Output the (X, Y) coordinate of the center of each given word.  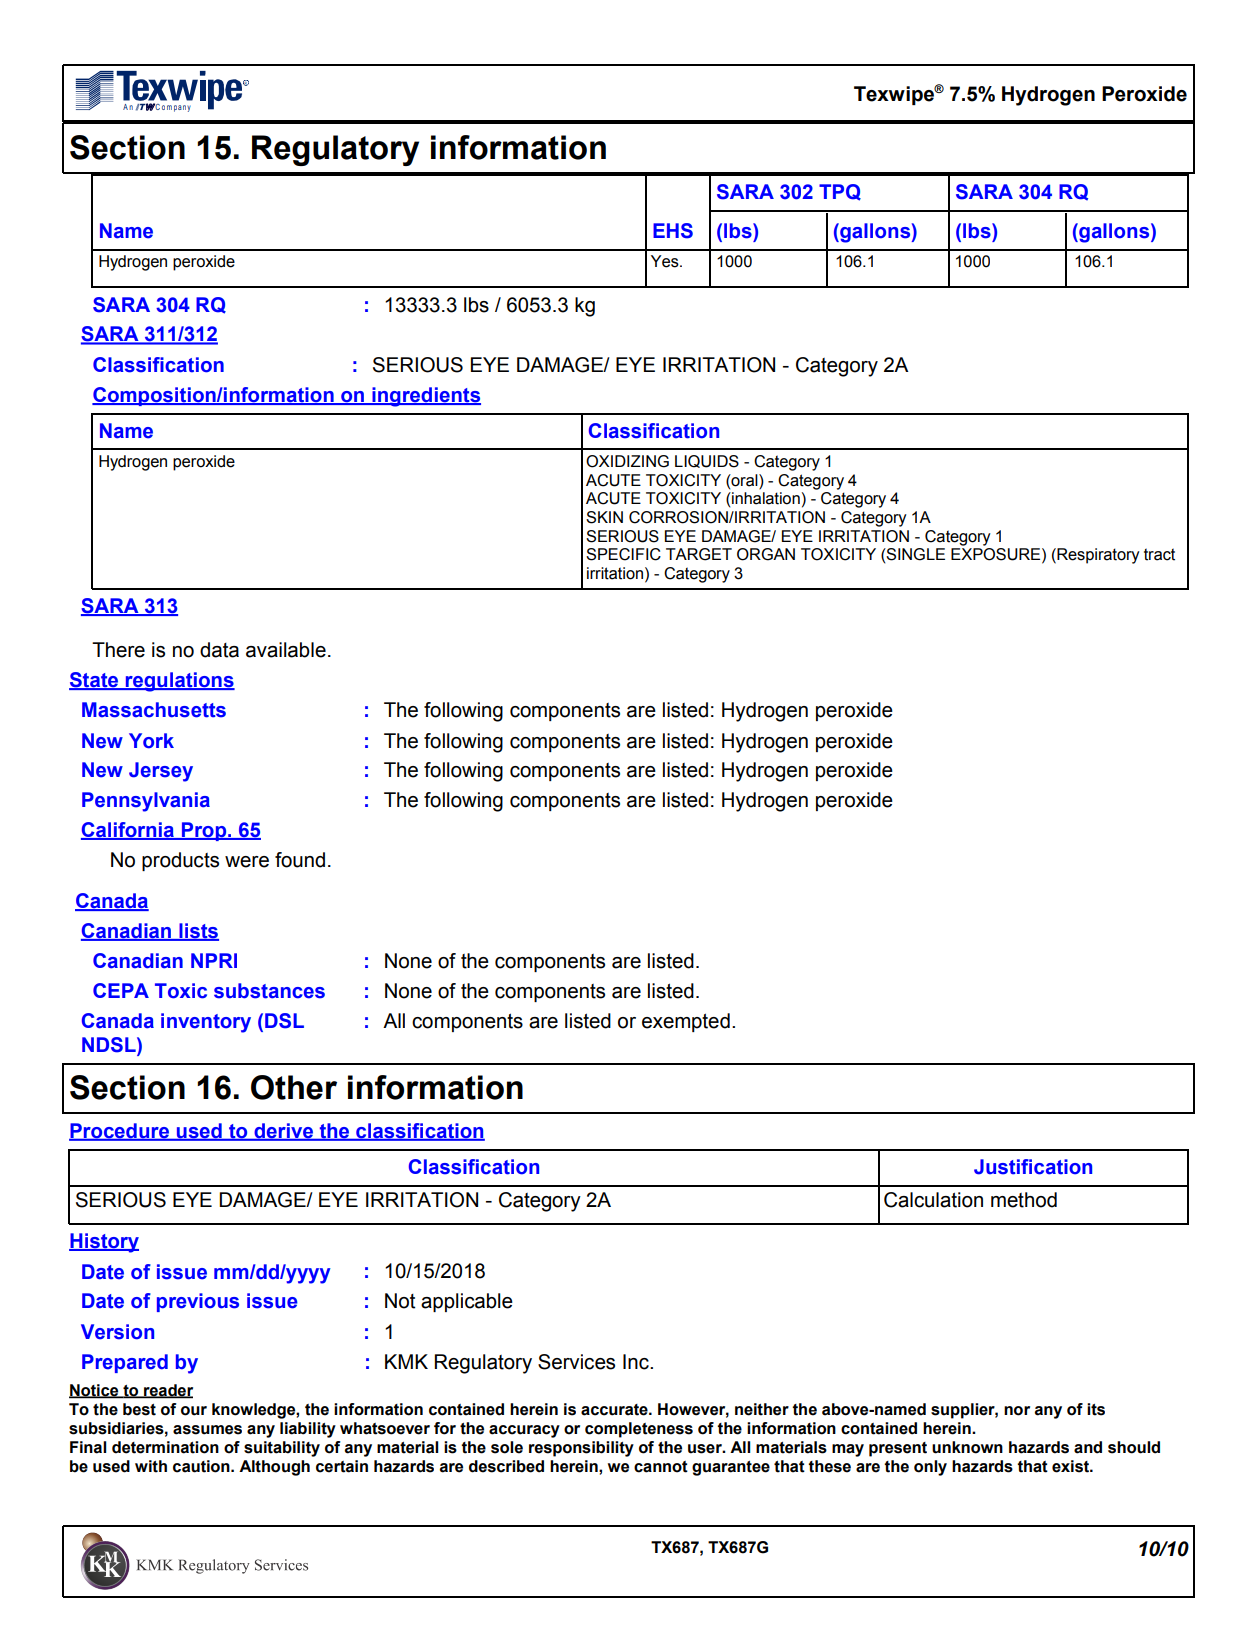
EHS (673, 231)
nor (1017, 1411)
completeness (639, 1430)
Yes (666, 261)
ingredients (425, 397)
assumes (207, 1430)
